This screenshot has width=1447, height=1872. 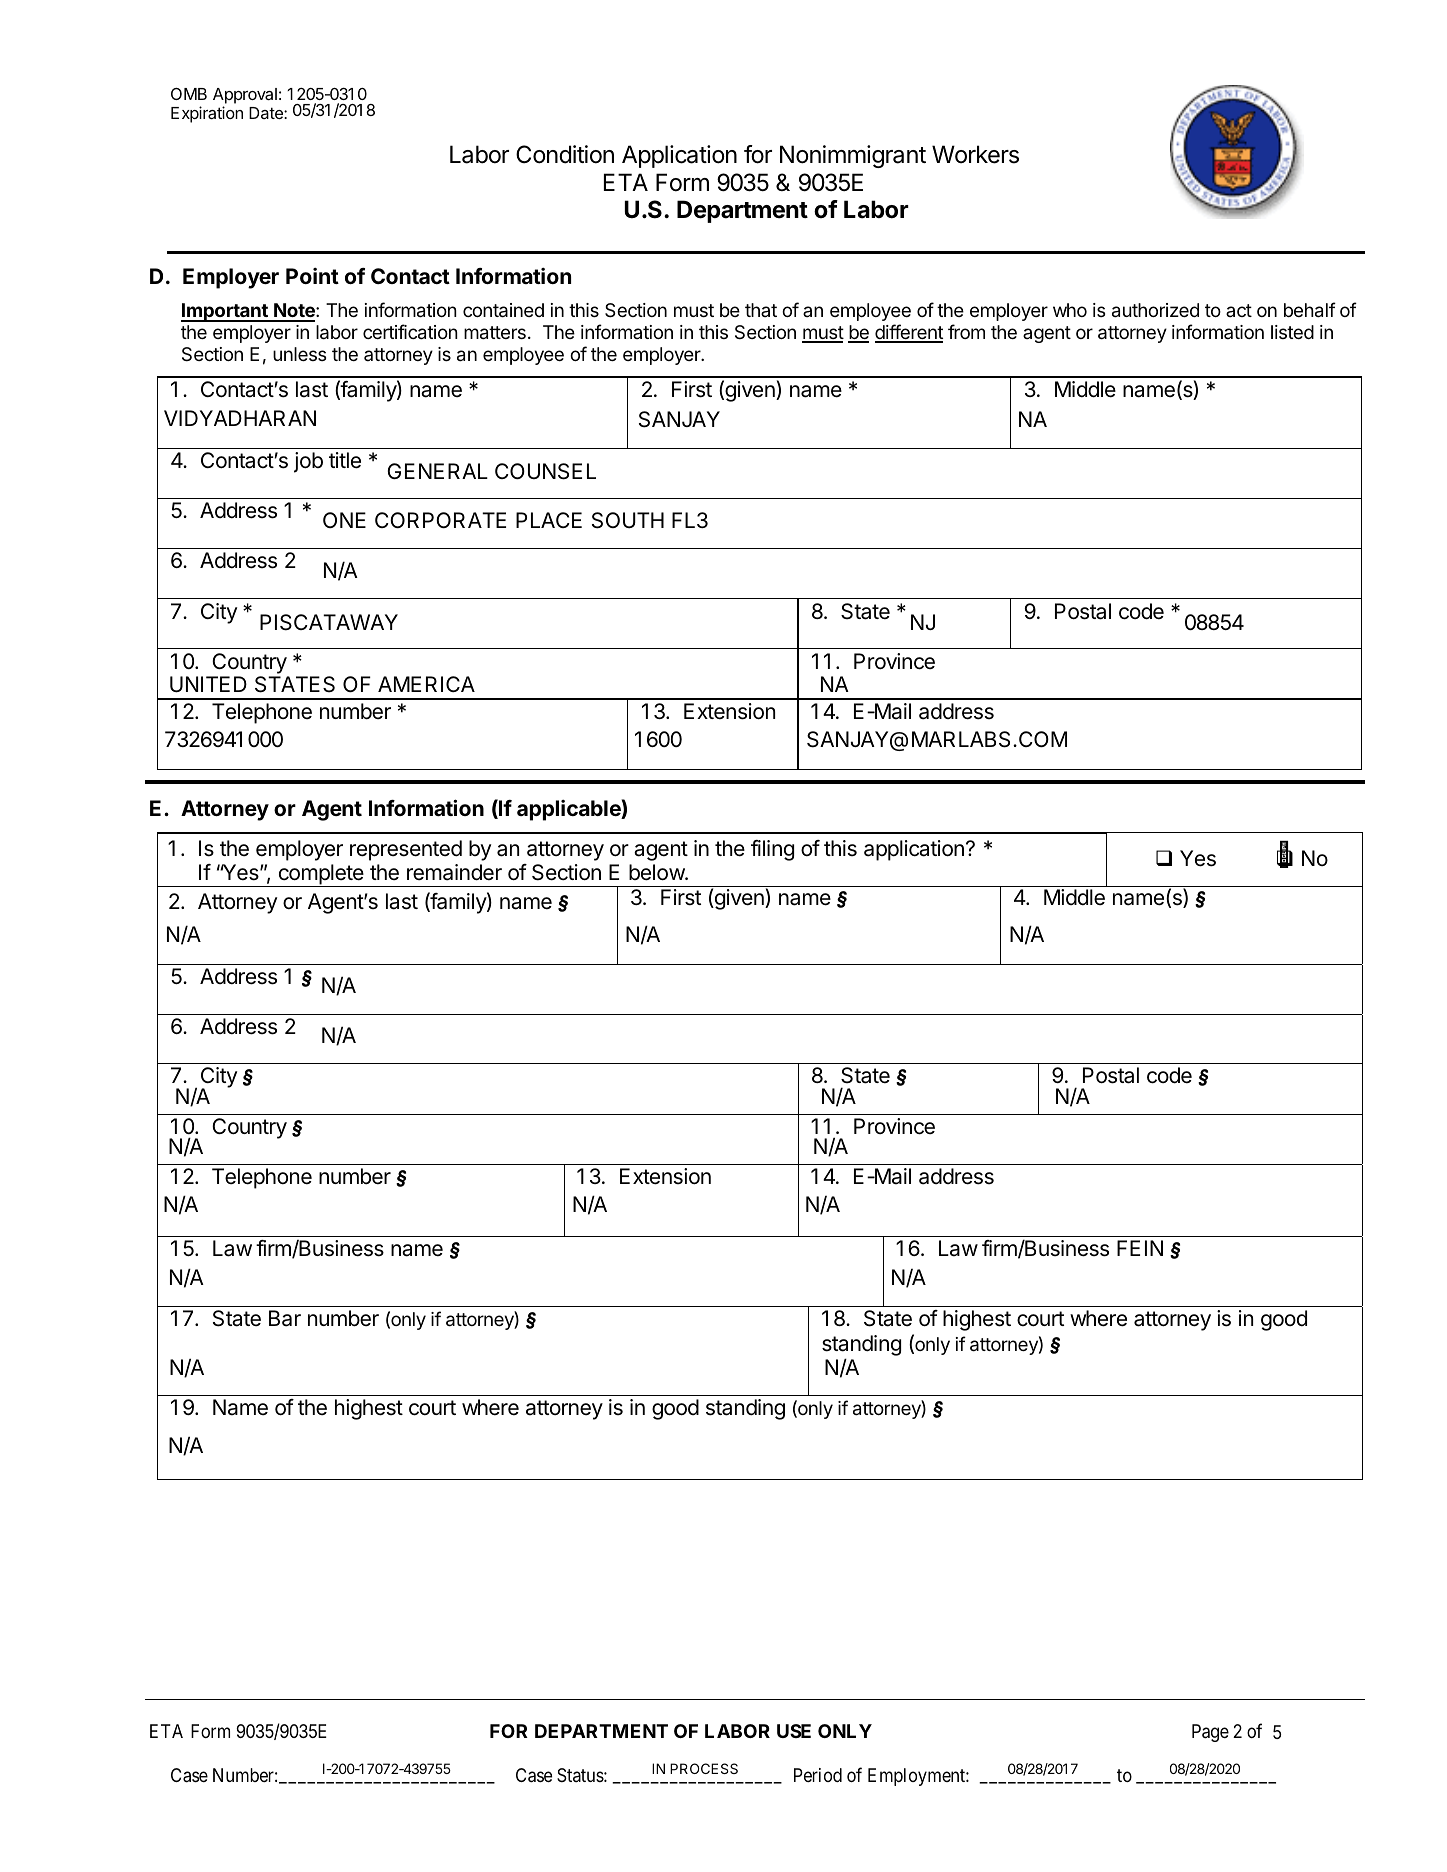 I want to click on Nonimmigrant, so click(x=853, y=156).
